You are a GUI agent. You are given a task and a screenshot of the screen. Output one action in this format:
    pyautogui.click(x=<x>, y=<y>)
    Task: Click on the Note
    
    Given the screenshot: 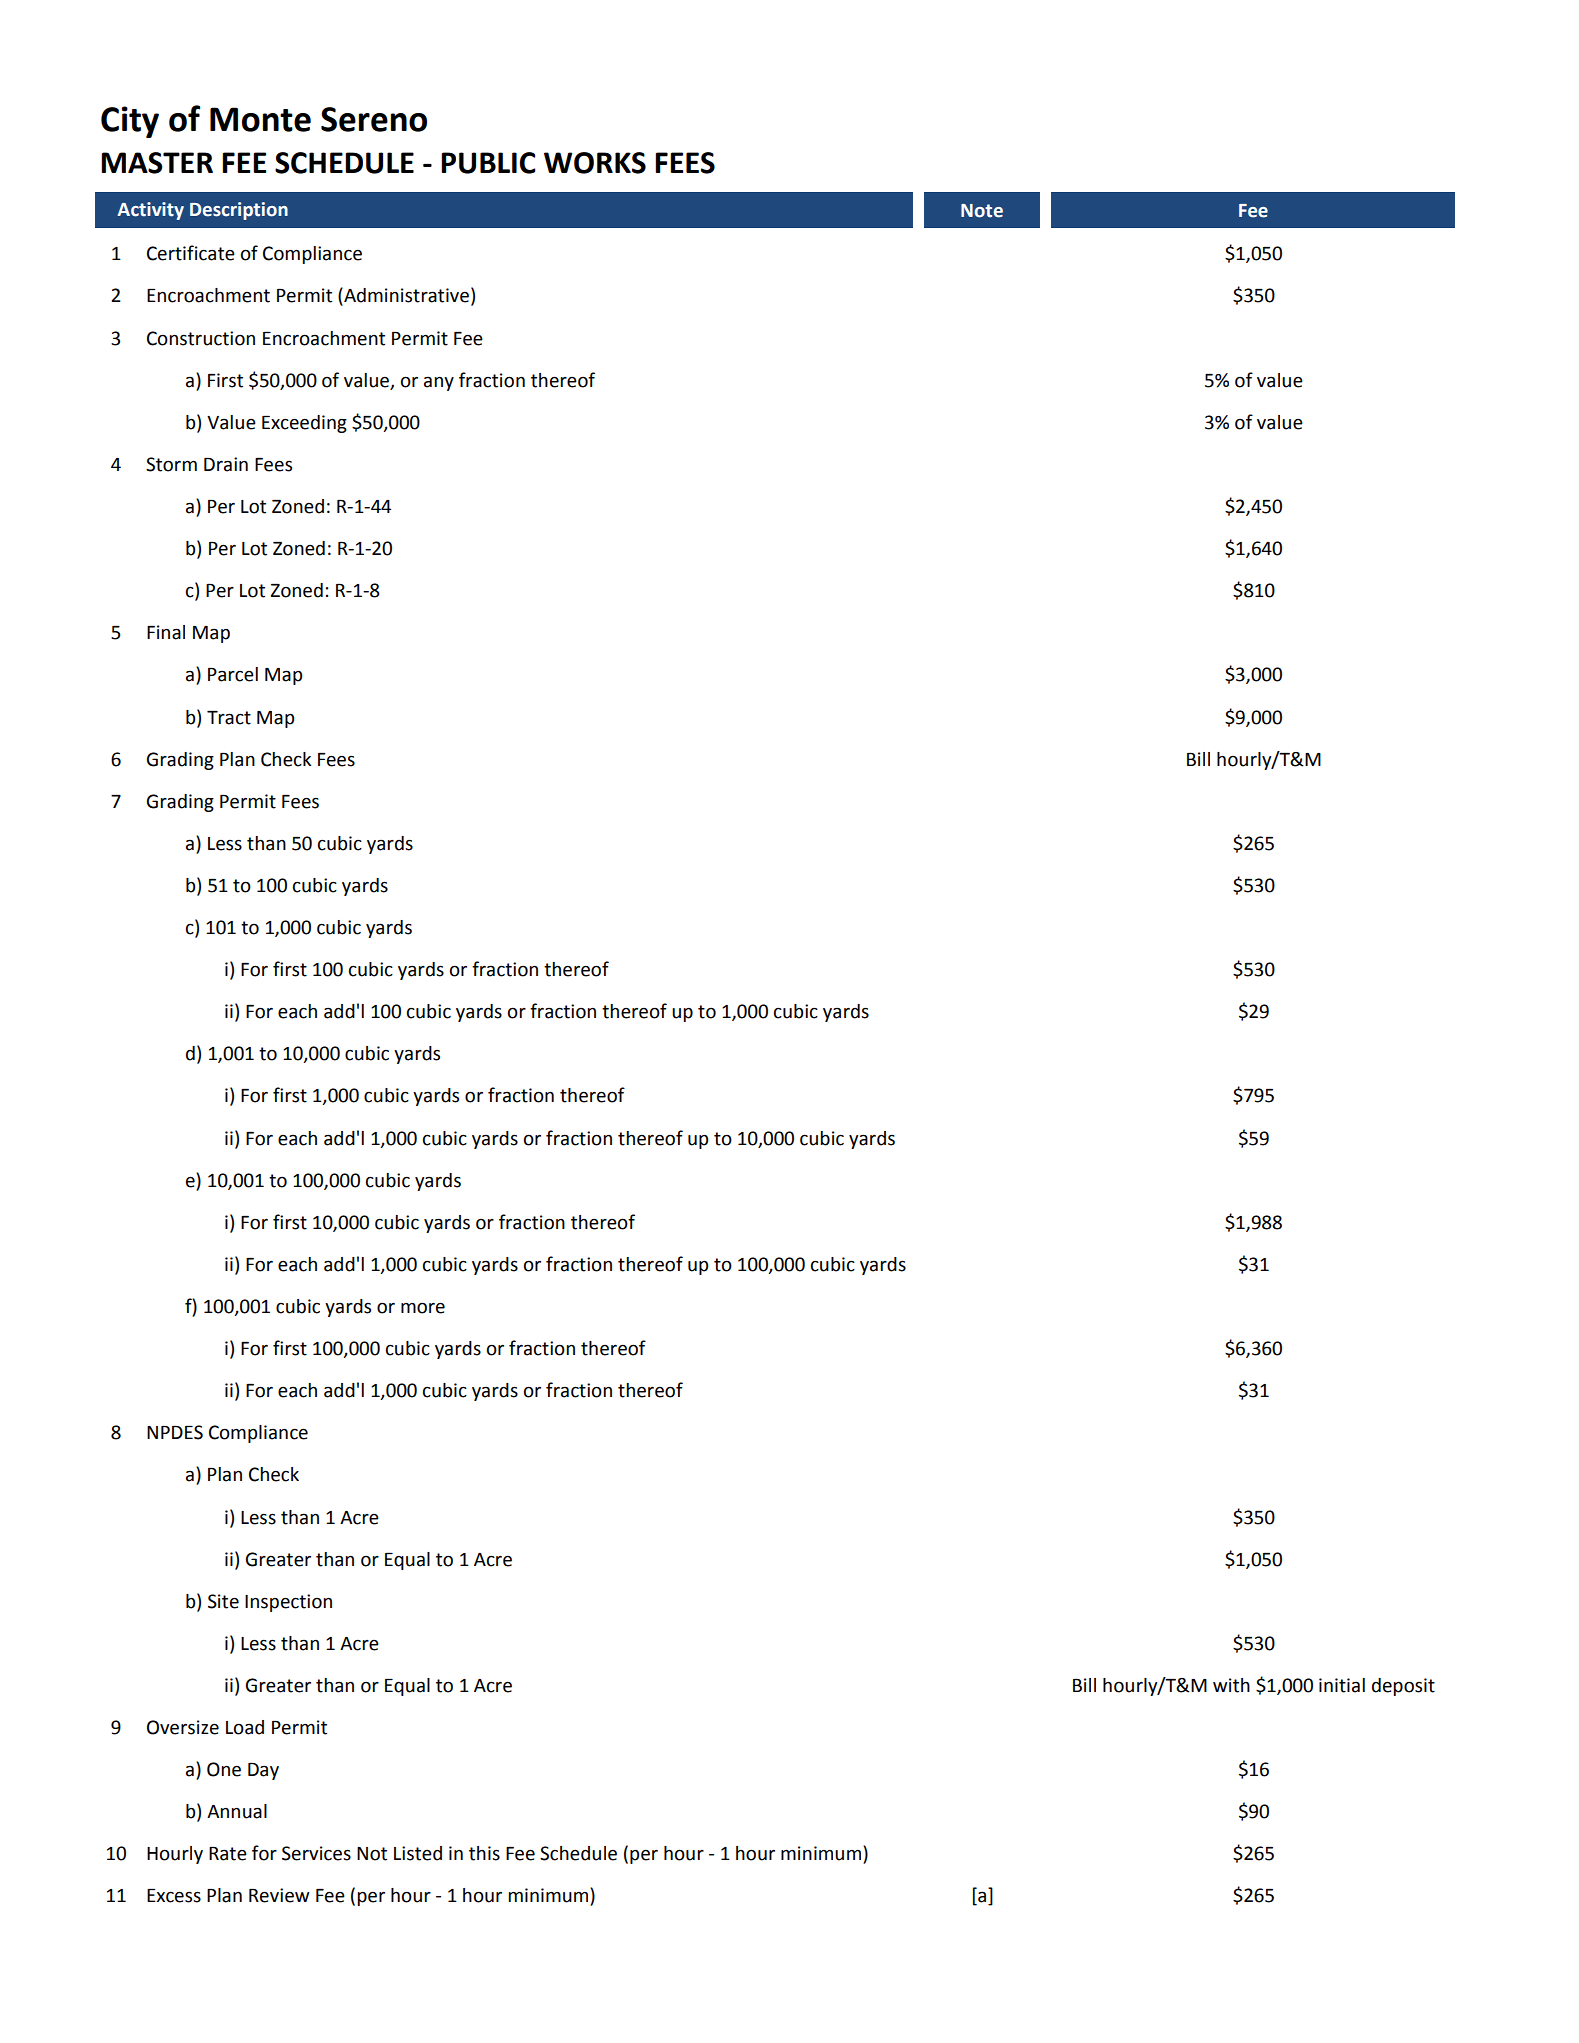 What is the action you would take?
    pyautogui.click(x=982, y=211)
